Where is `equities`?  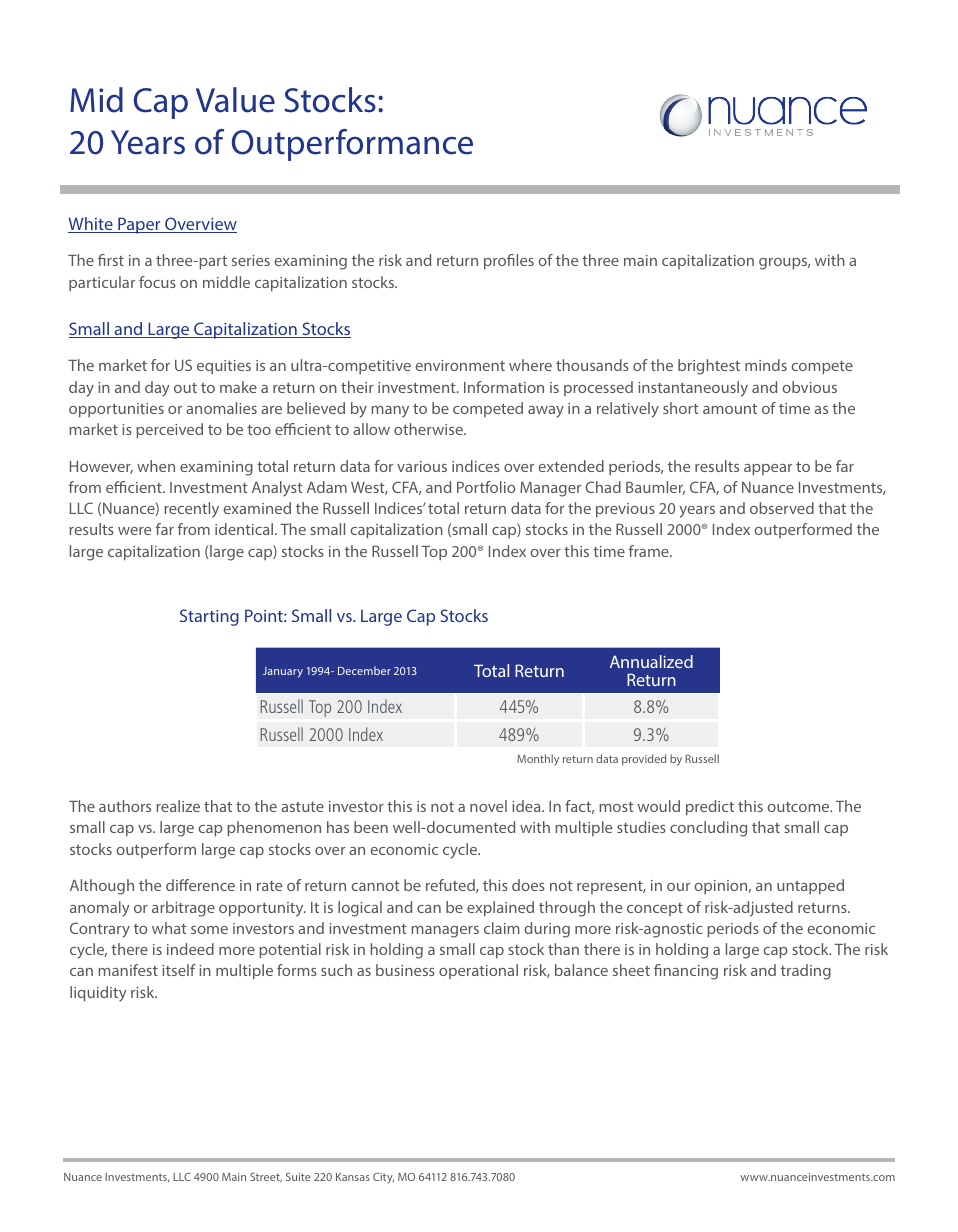
equities is located at coordinates (224, 367).
